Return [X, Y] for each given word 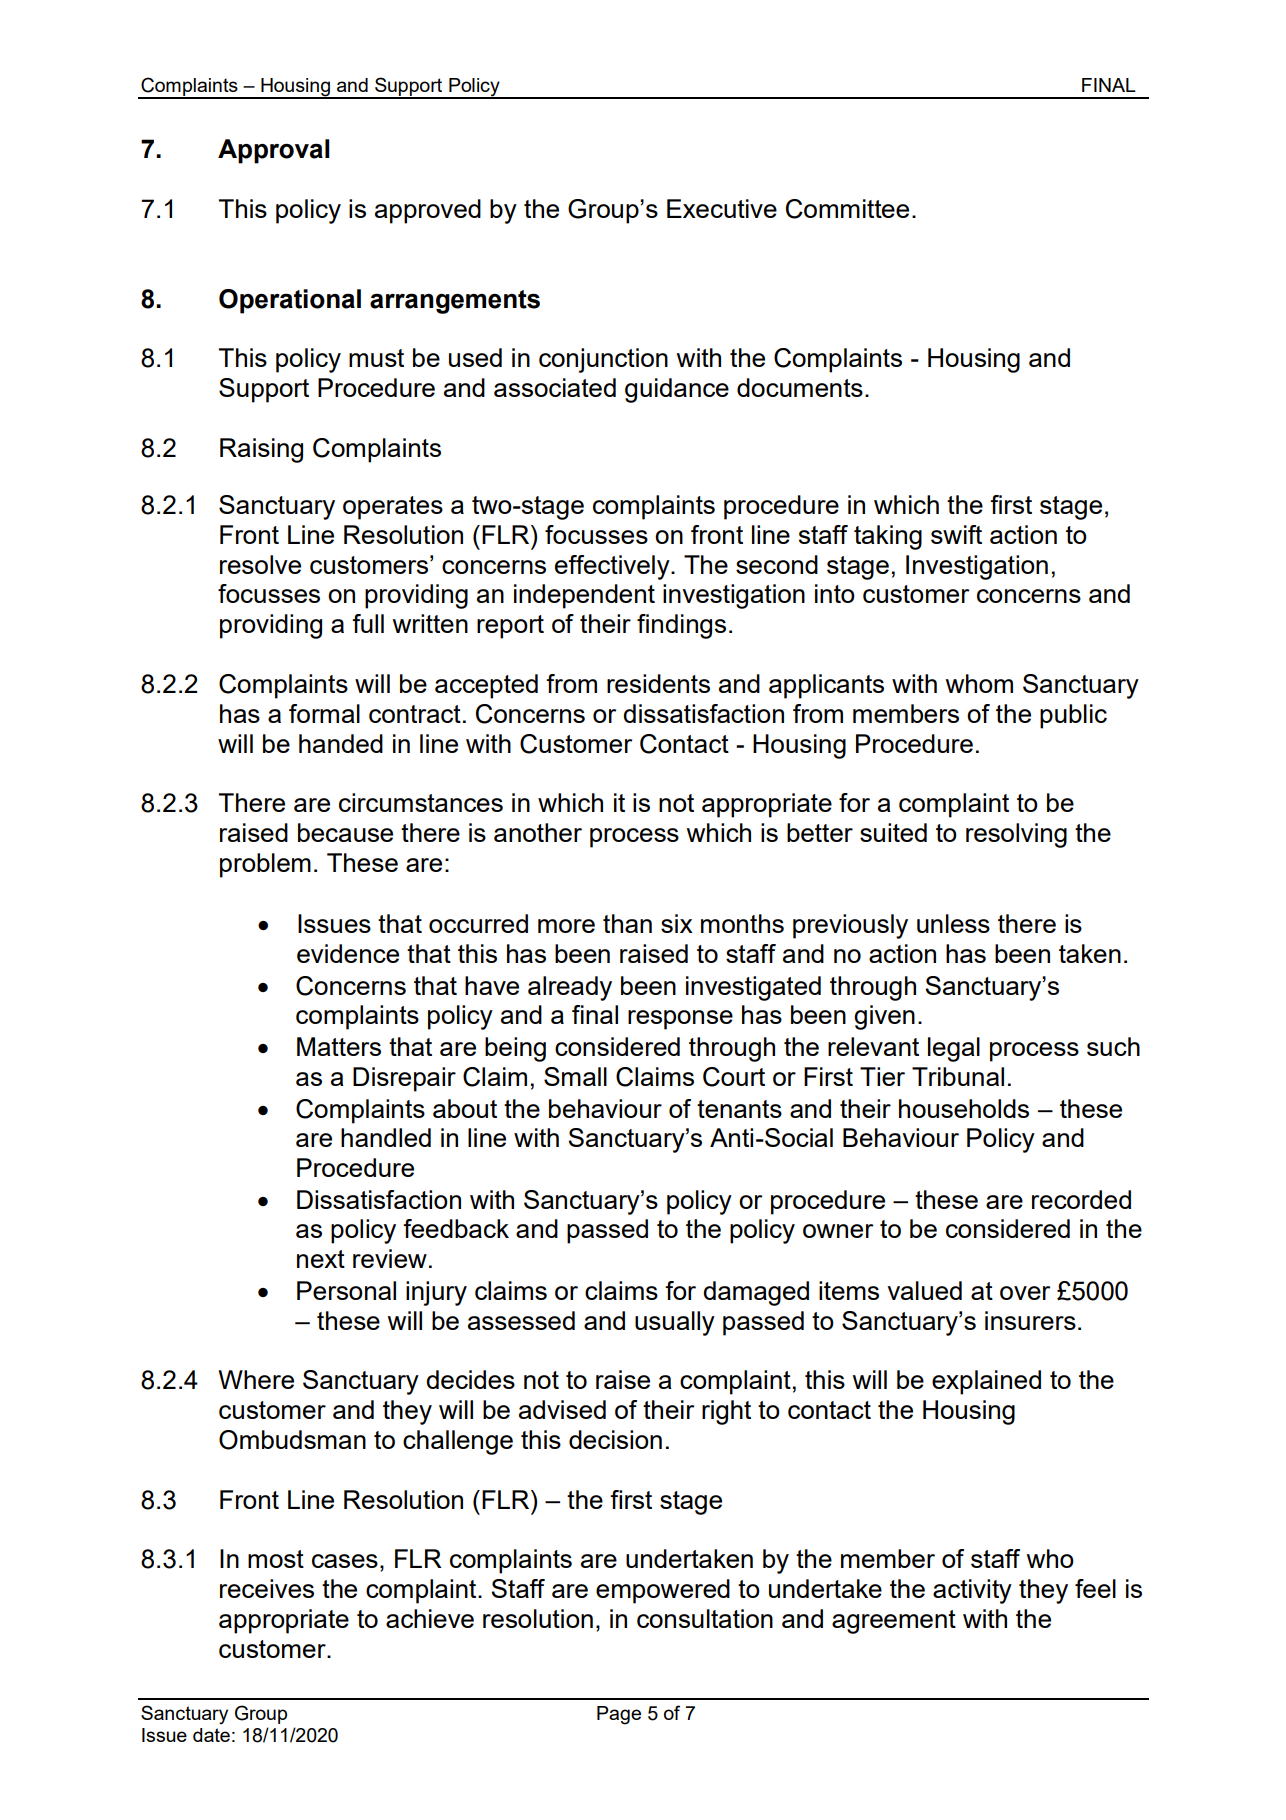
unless [953, 923]
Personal [346, 1290]
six [677, 923]
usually [675, 1323]
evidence [348, 953]
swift [956, 534]
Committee [847, 209]
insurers [1030, 1320]
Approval [274, 151]
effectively [613, 567]
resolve [260, 564]
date [211, 1735]
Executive [722, 208]
